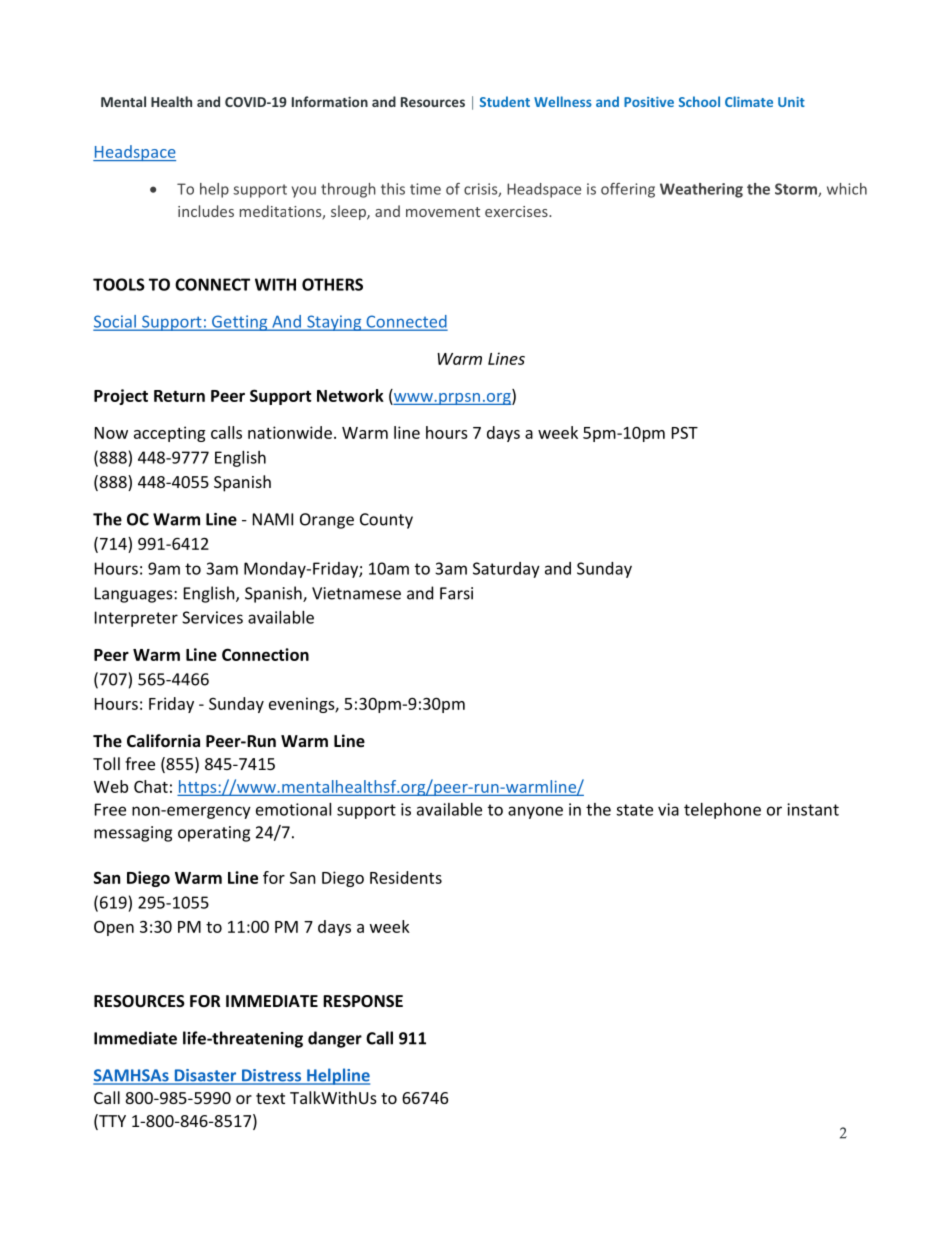  Describe the element at coordinates (350, 395) in the screenshot. I see `Network` at that location.
